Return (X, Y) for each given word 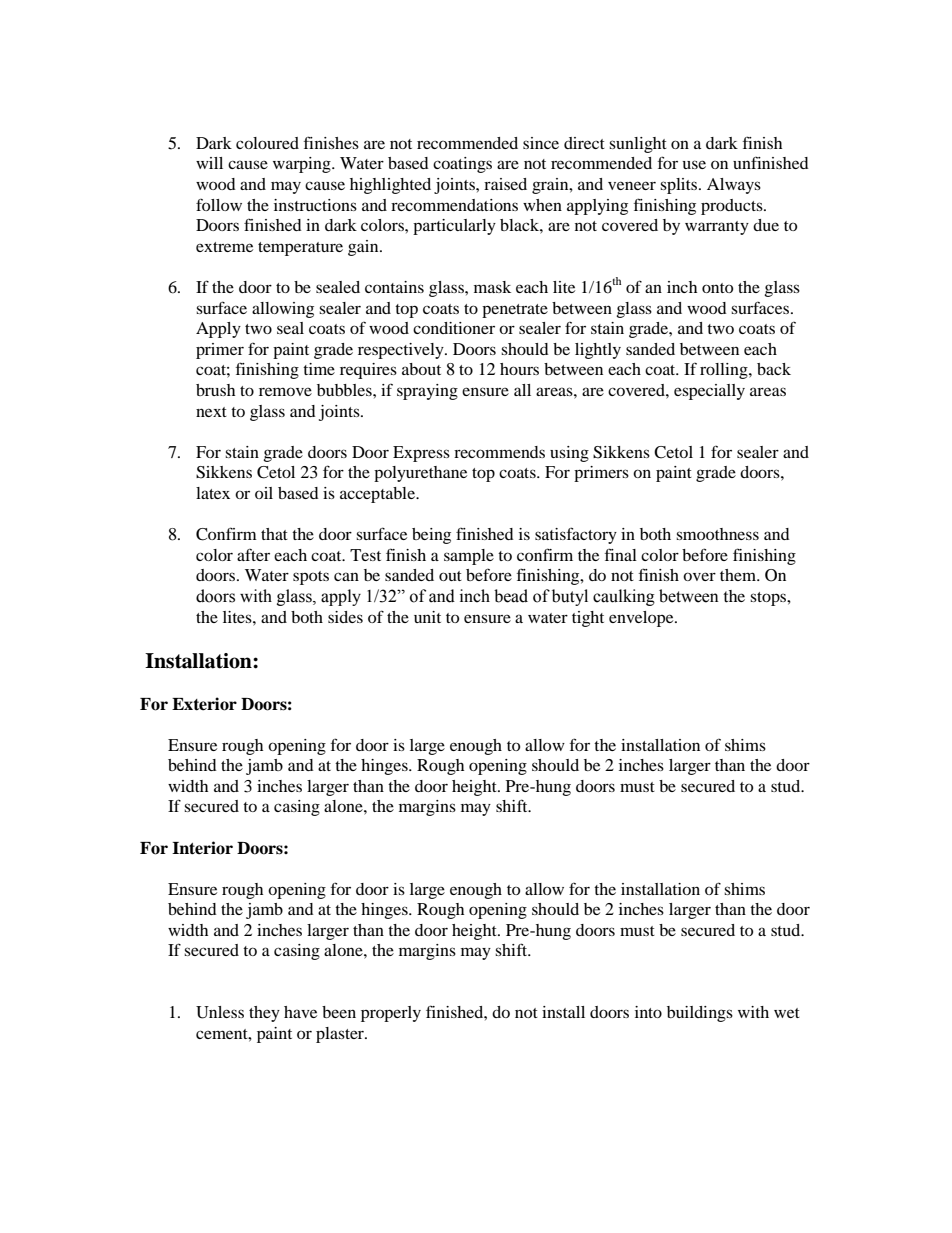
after (253, 554)
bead (511, 596)
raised (505, 184)
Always (734, 186)
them (739, 575)
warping (303, 165)
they (264, 1014)
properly (391, 1014)
